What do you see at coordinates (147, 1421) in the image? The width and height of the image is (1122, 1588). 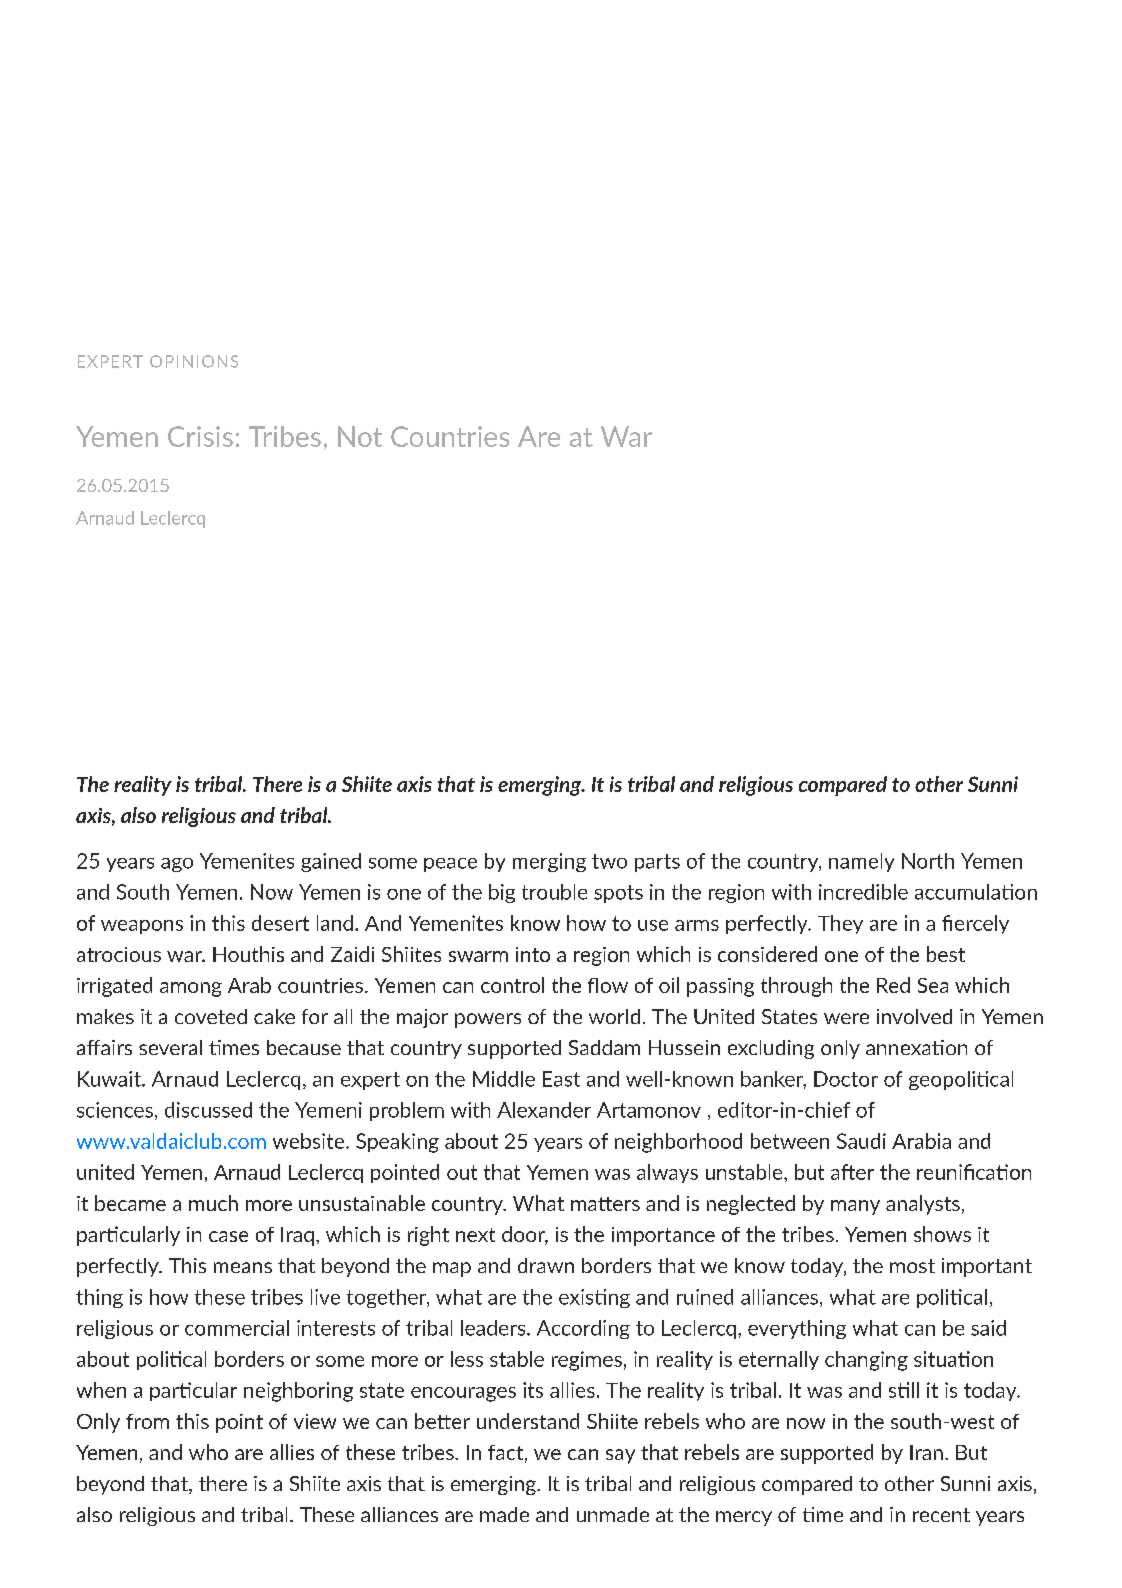 I see `from` at bounding box center [147, 1421].
